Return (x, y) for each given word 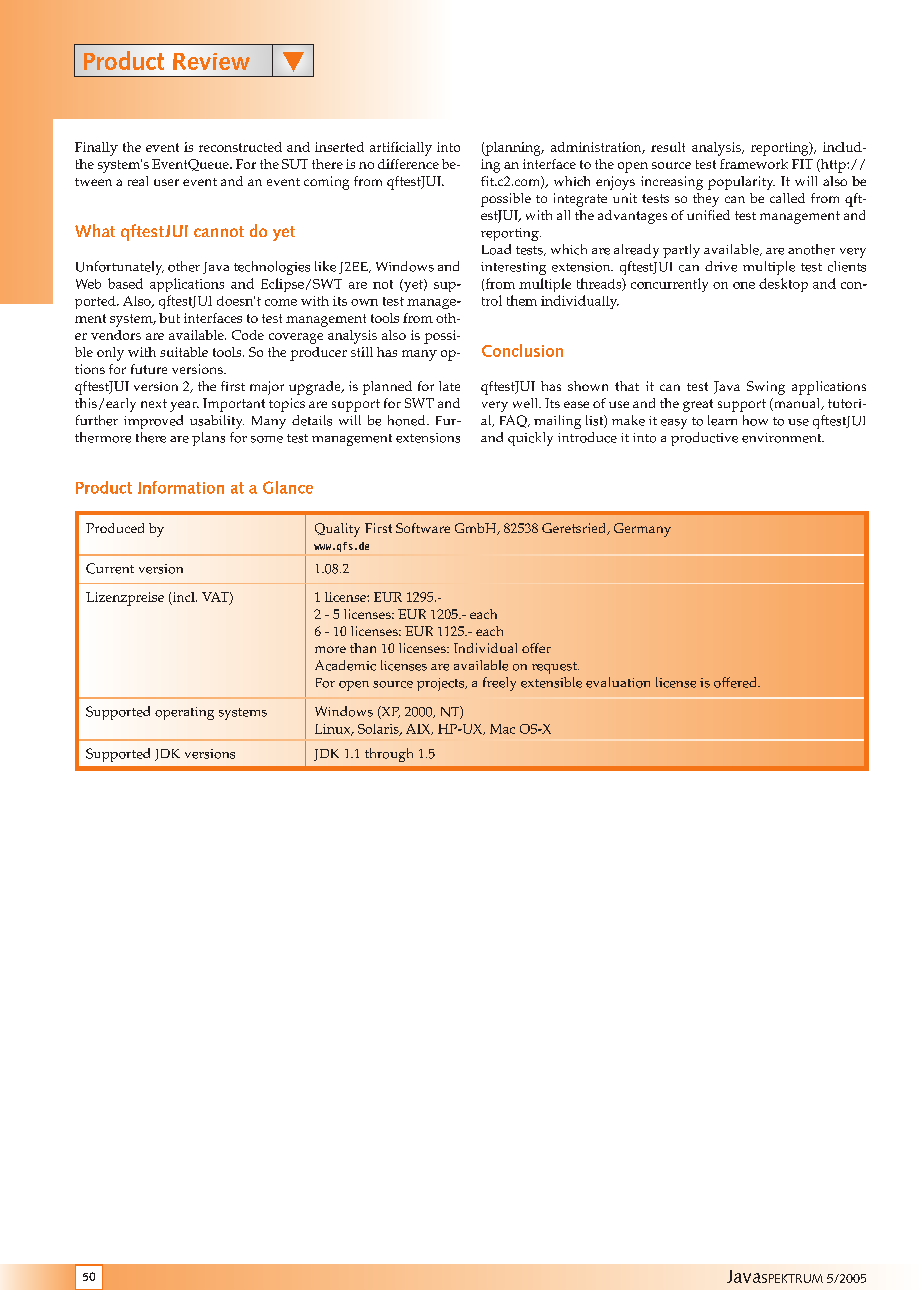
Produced (115, 528)
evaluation (618, 682)
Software (423, 528)
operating (184, 713)
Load (496, 249)
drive (721, 266)
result (668, 147)
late (449, 386)
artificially (401, 149)
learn (722, 420)
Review (211, 61)
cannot (219, 231)
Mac (502, 729)
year (184, 406)
